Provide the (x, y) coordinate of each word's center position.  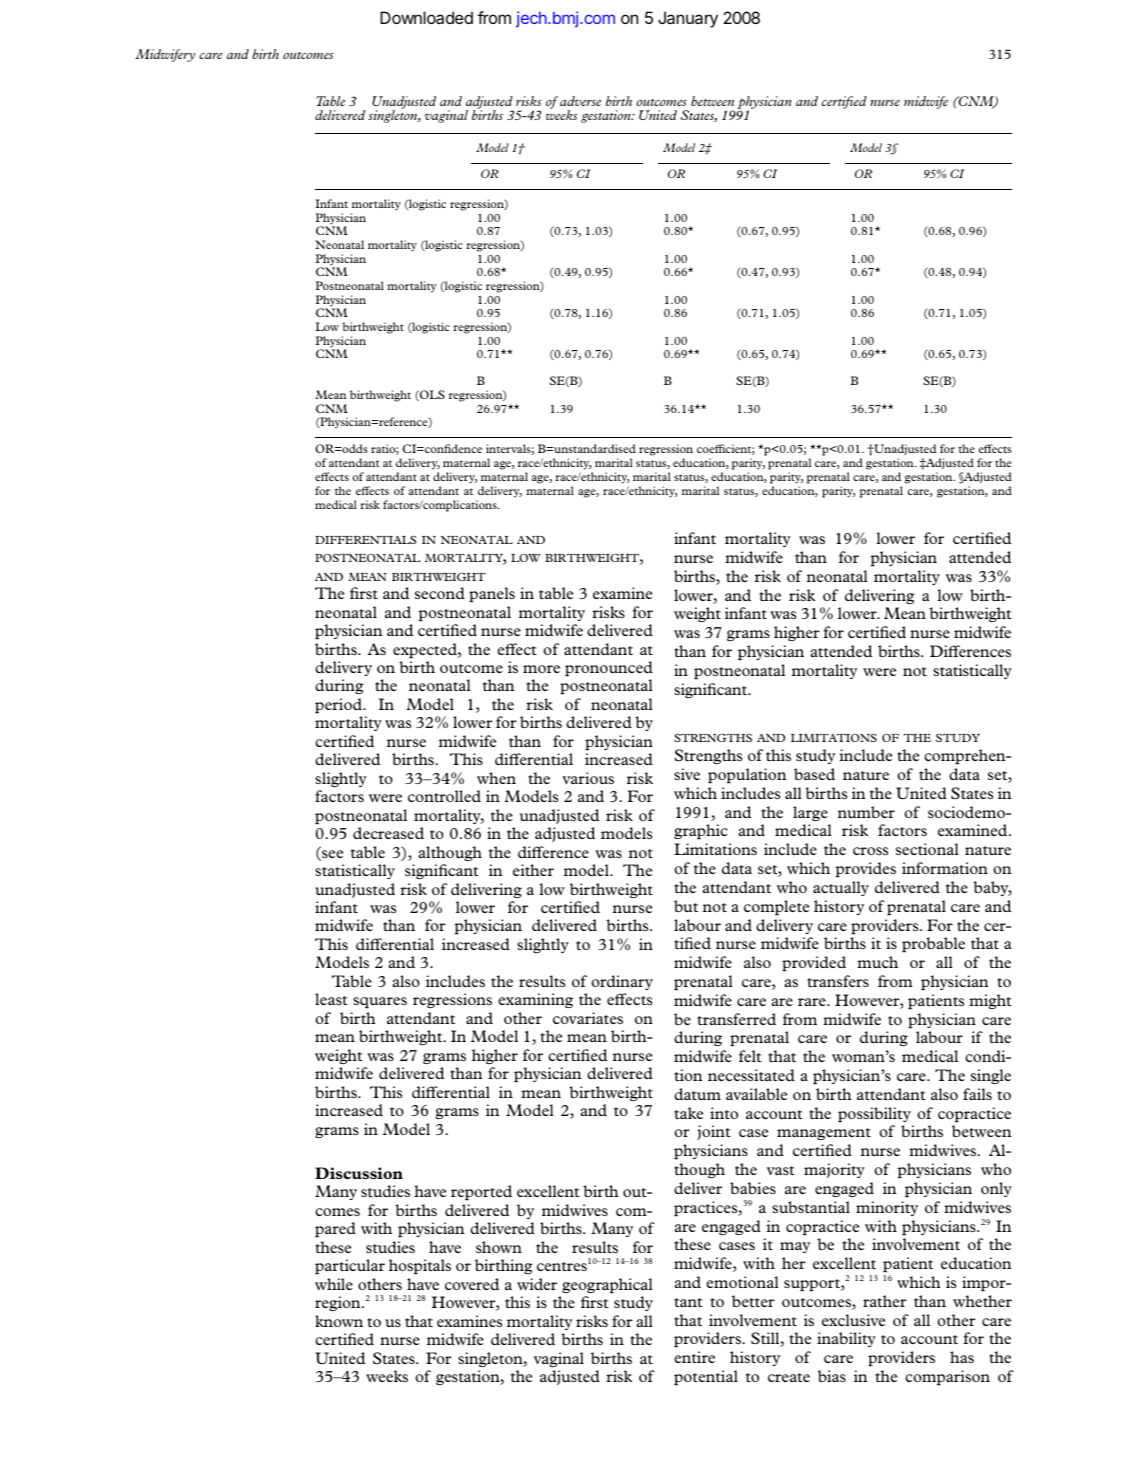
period (339, 705)
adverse (580, 101)
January (688, 19)
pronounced (609, 668)
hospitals (420, 1266)
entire (694, 1357)
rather (885, 1301)
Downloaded (426, 17)
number (866, 812)
